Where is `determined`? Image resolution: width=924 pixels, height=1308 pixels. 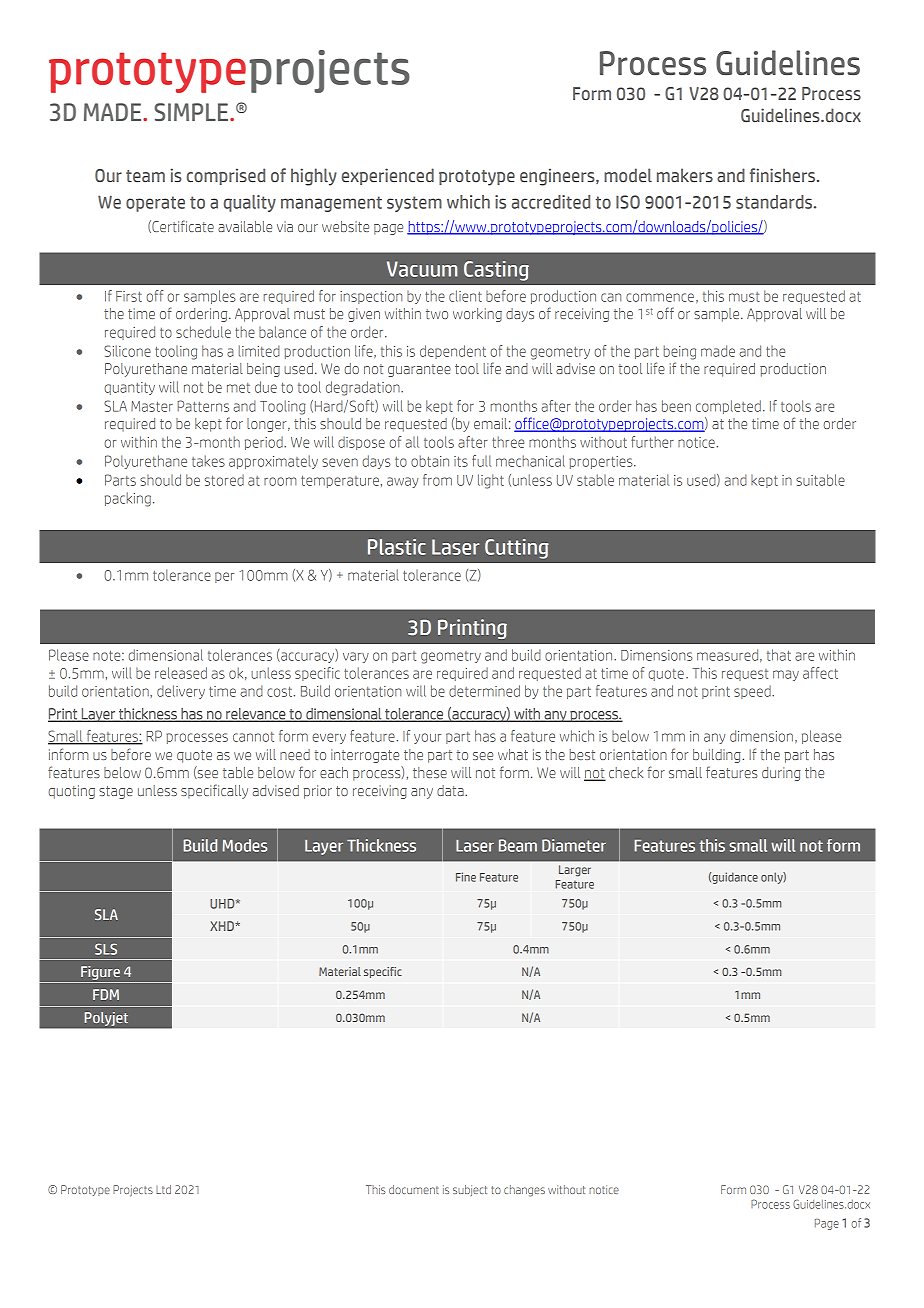
determined is located at coordinates (484, 691).
